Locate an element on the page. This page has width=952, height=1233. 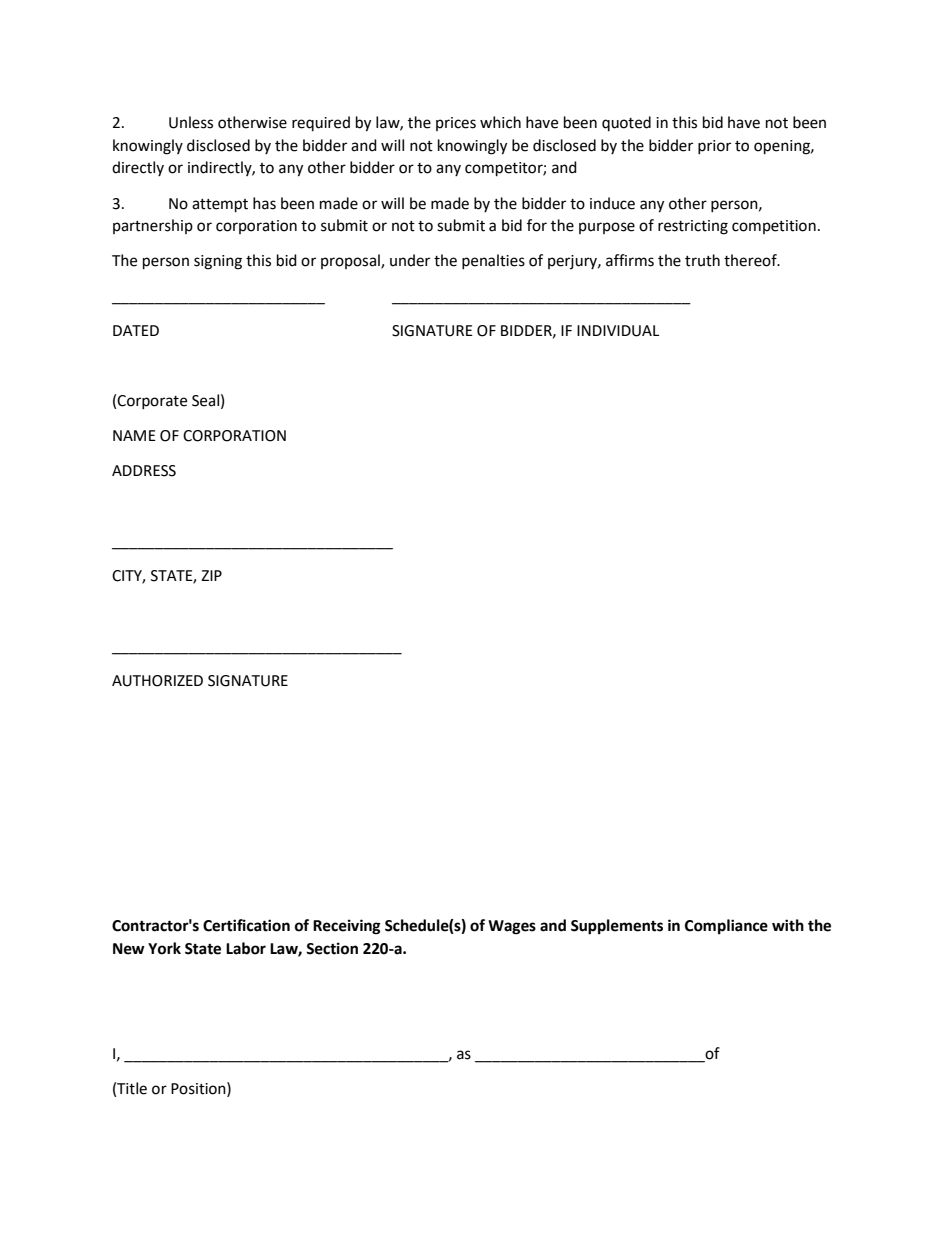
prior is located at coordinates (714, 147).
